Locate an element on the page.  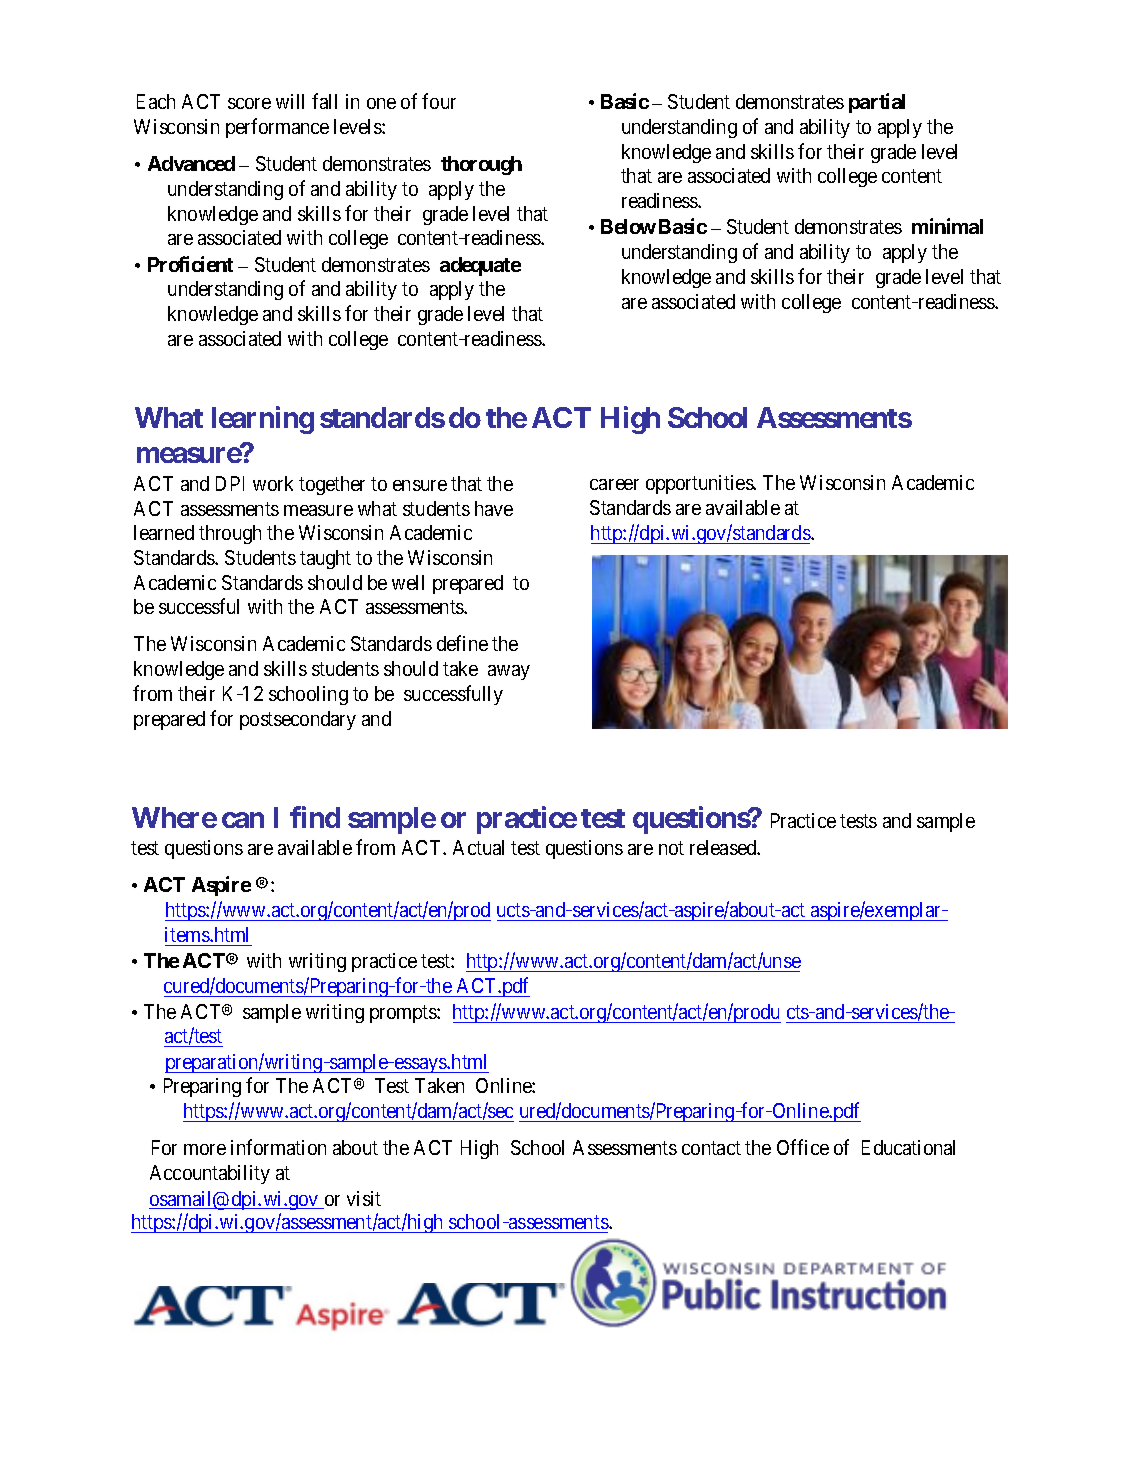
performance is located at coordinates (277, 128).
